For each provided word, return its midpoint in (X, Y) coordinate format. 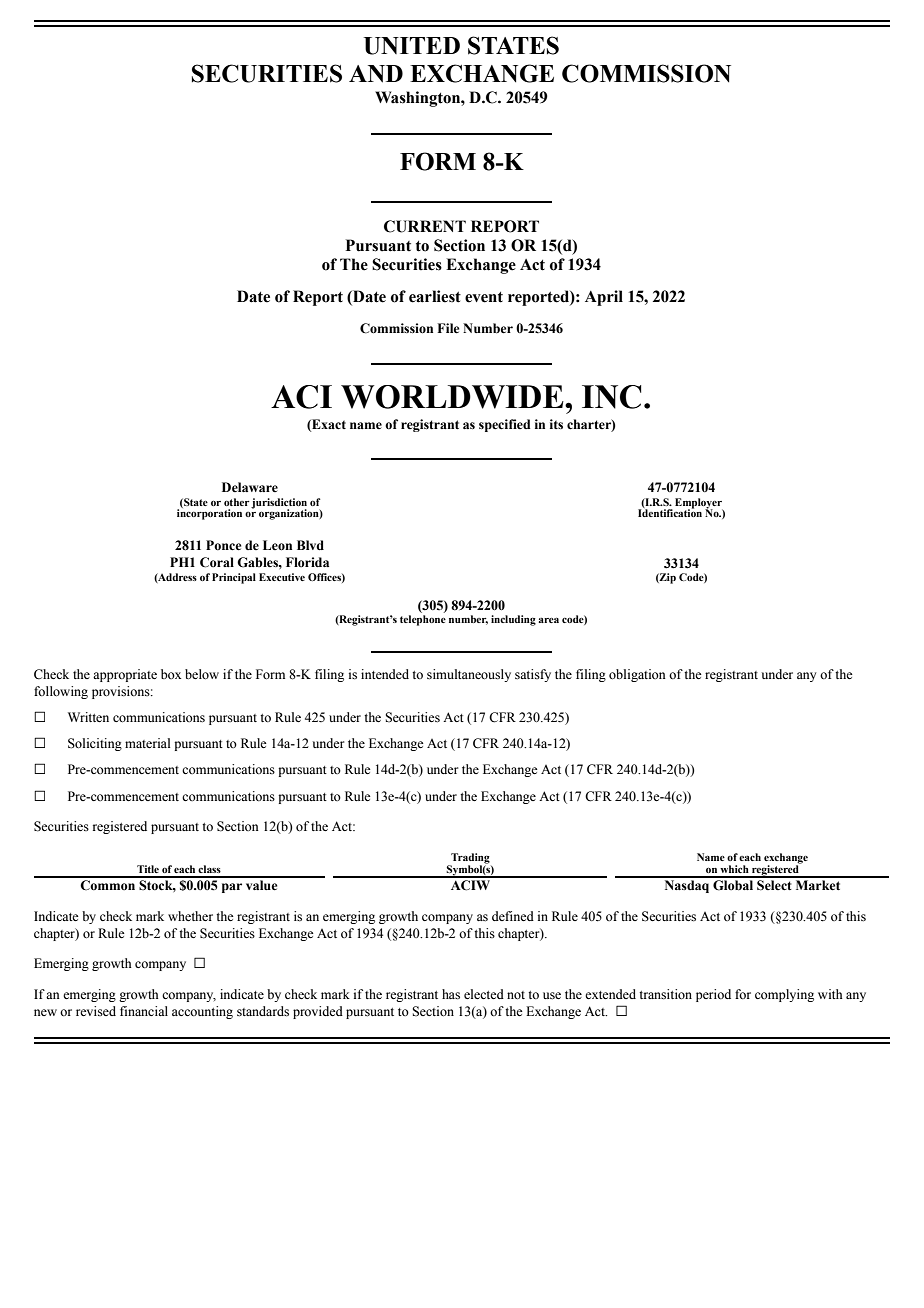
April (604, 298)
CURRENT (425, 226)
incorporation (209, 513)
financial (144, 1011)
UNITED (412, 46)
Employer (699, 504)
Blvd (310, 545)
